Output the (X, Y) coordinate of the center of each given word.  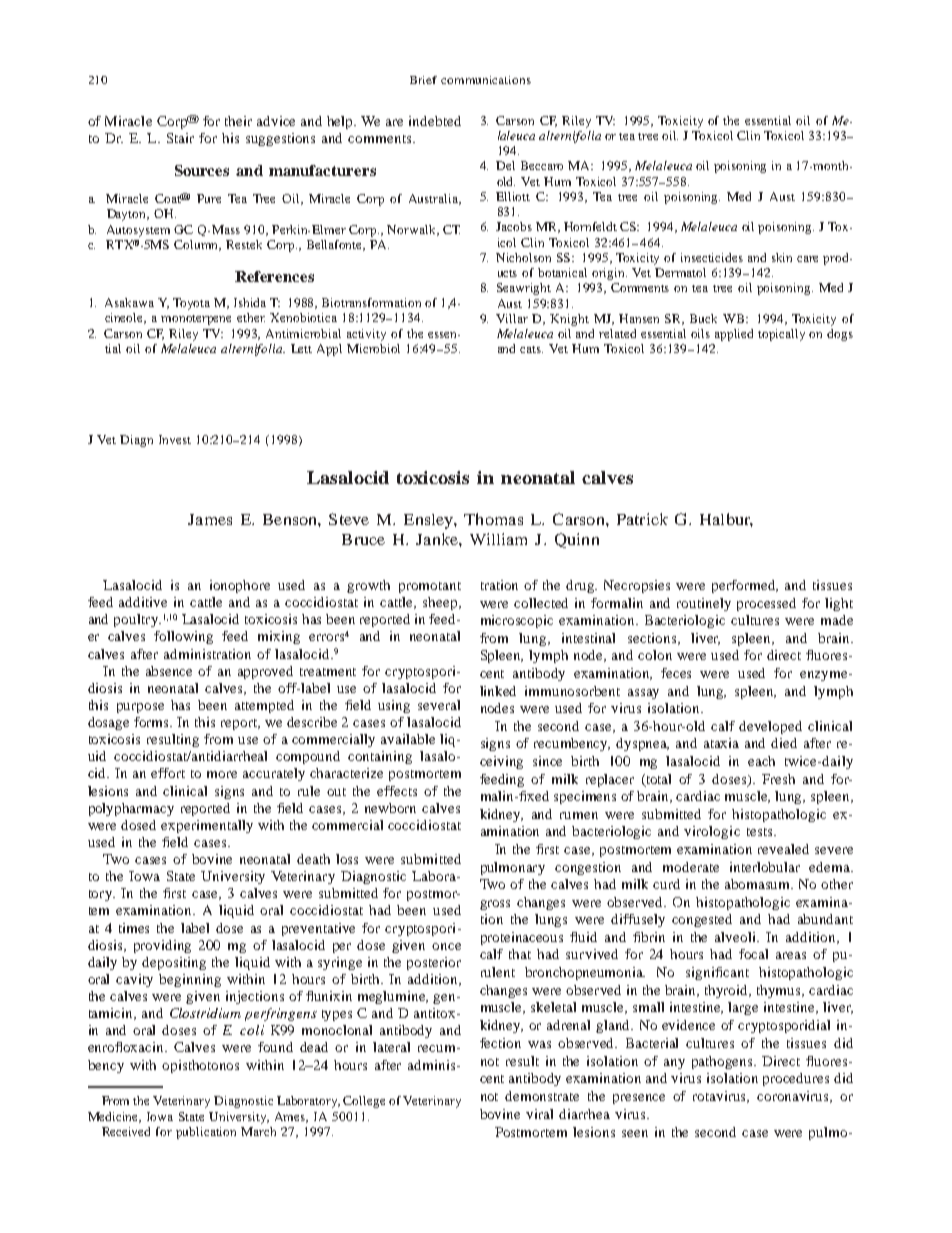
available (408, 739)
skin (782, 257)
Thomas (493, 519)
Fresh (778, 779)
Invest (175, 439)
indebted (435, 121)
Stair (180, 138)
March (258, 1131)
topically (781, 335)
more (222, 774)
